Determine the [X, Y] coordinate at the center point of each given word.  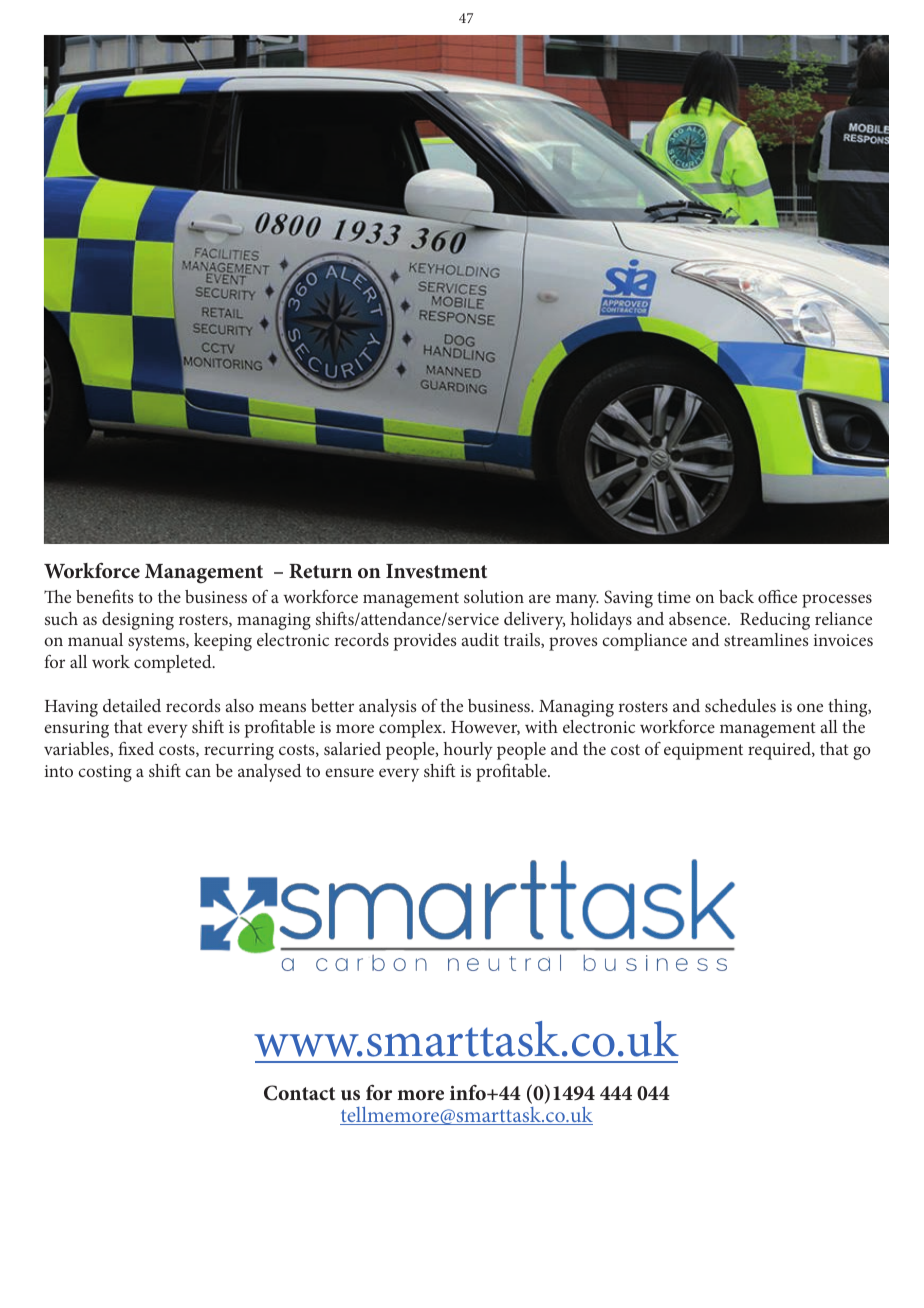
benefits [105, 596]
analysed [269, 773]
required [780, 751]
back [736, 596]
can [198, 772]
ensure [349, 772]
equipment [703, 751]
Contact [299, 1093]
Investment [436, 571]
